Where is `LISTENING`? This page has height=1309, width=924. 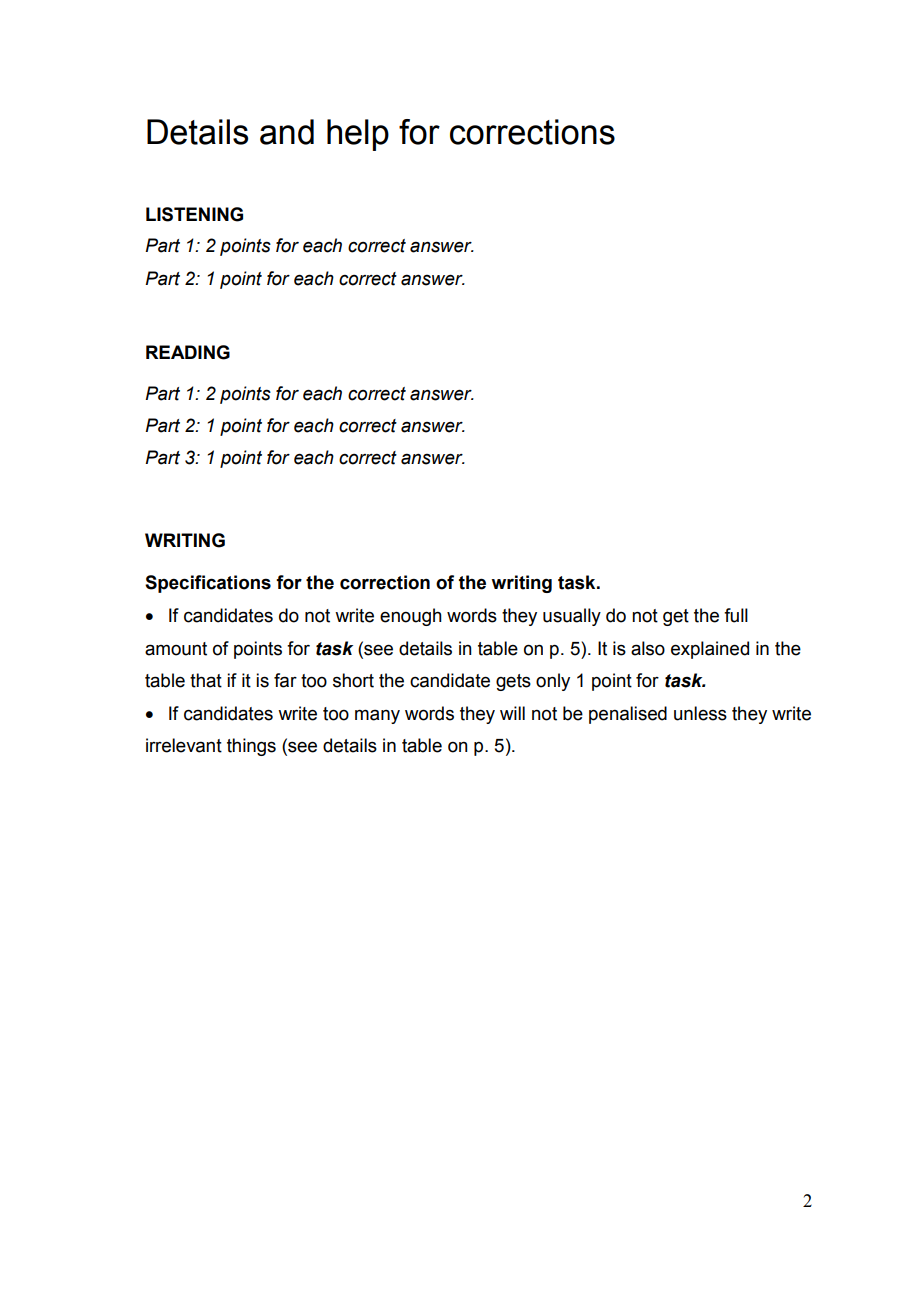 LISTENING is located at coordinates (194, 214).
